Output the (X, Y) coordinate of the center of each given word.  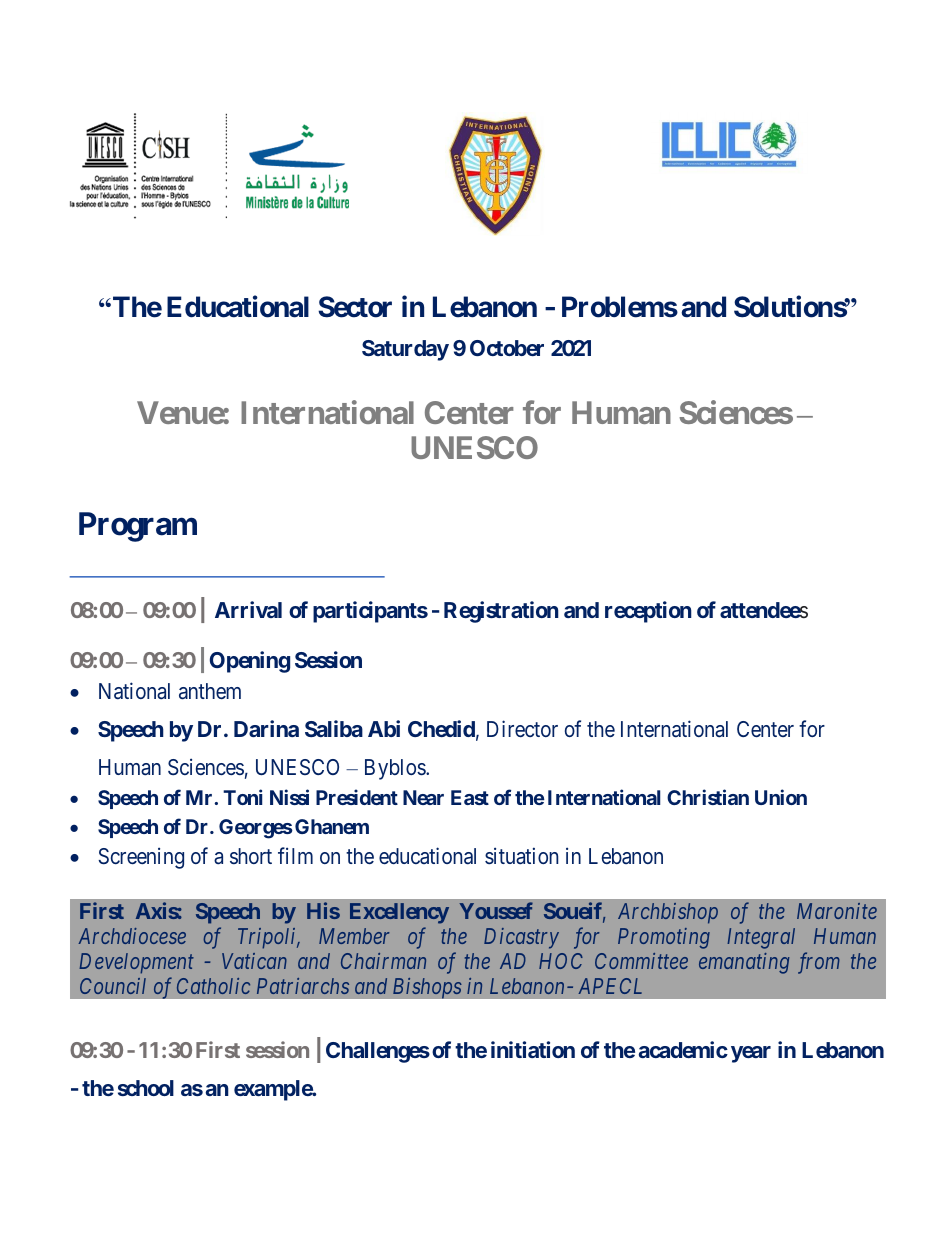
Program (138, 527)
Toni (242, 797)
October (507, 348)
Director (522, 728)
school (146, 1088)
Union (781, 797)
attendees (764, 610)
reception (648, 612)
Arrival (248, 609)
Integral (761, 938)
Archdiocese (132, 936)
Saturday (405, 350)
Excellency (399, 913)
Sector (355, 307)
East (470, 797)
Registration (501, 612)
